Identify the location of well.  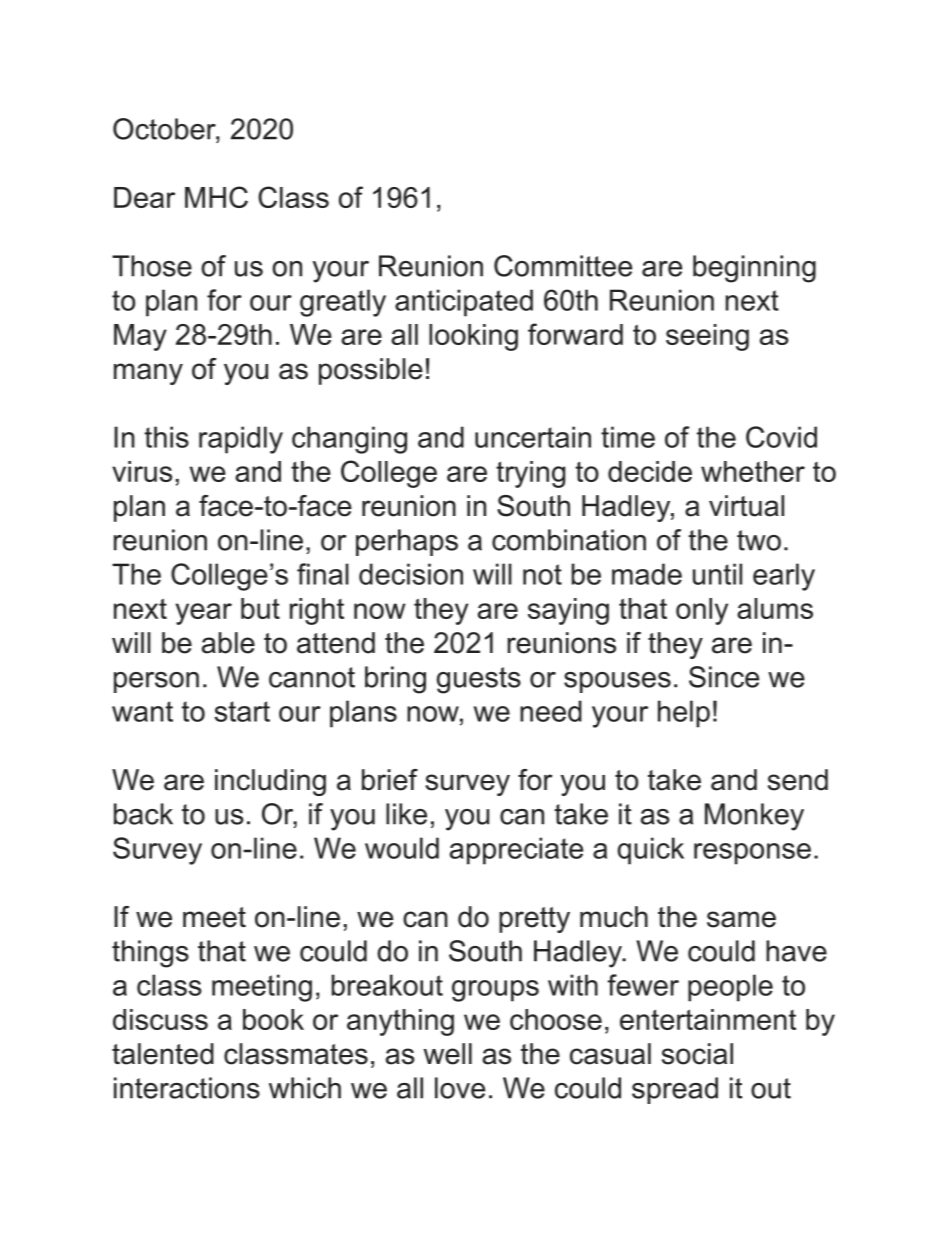
(447, 1054).
